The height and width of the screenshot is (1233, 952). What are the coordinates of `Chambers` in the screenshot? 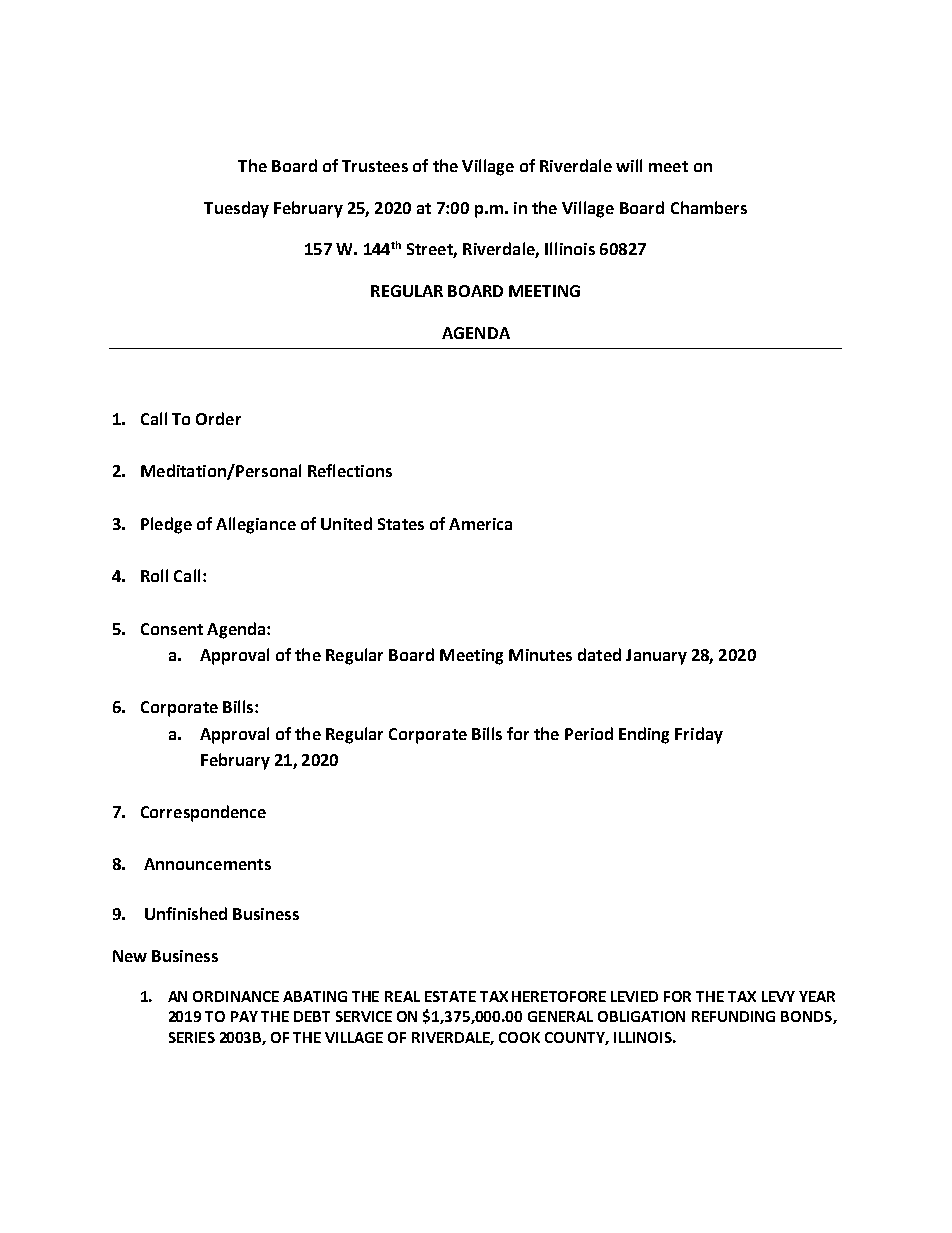 It's located at (709, 207).
